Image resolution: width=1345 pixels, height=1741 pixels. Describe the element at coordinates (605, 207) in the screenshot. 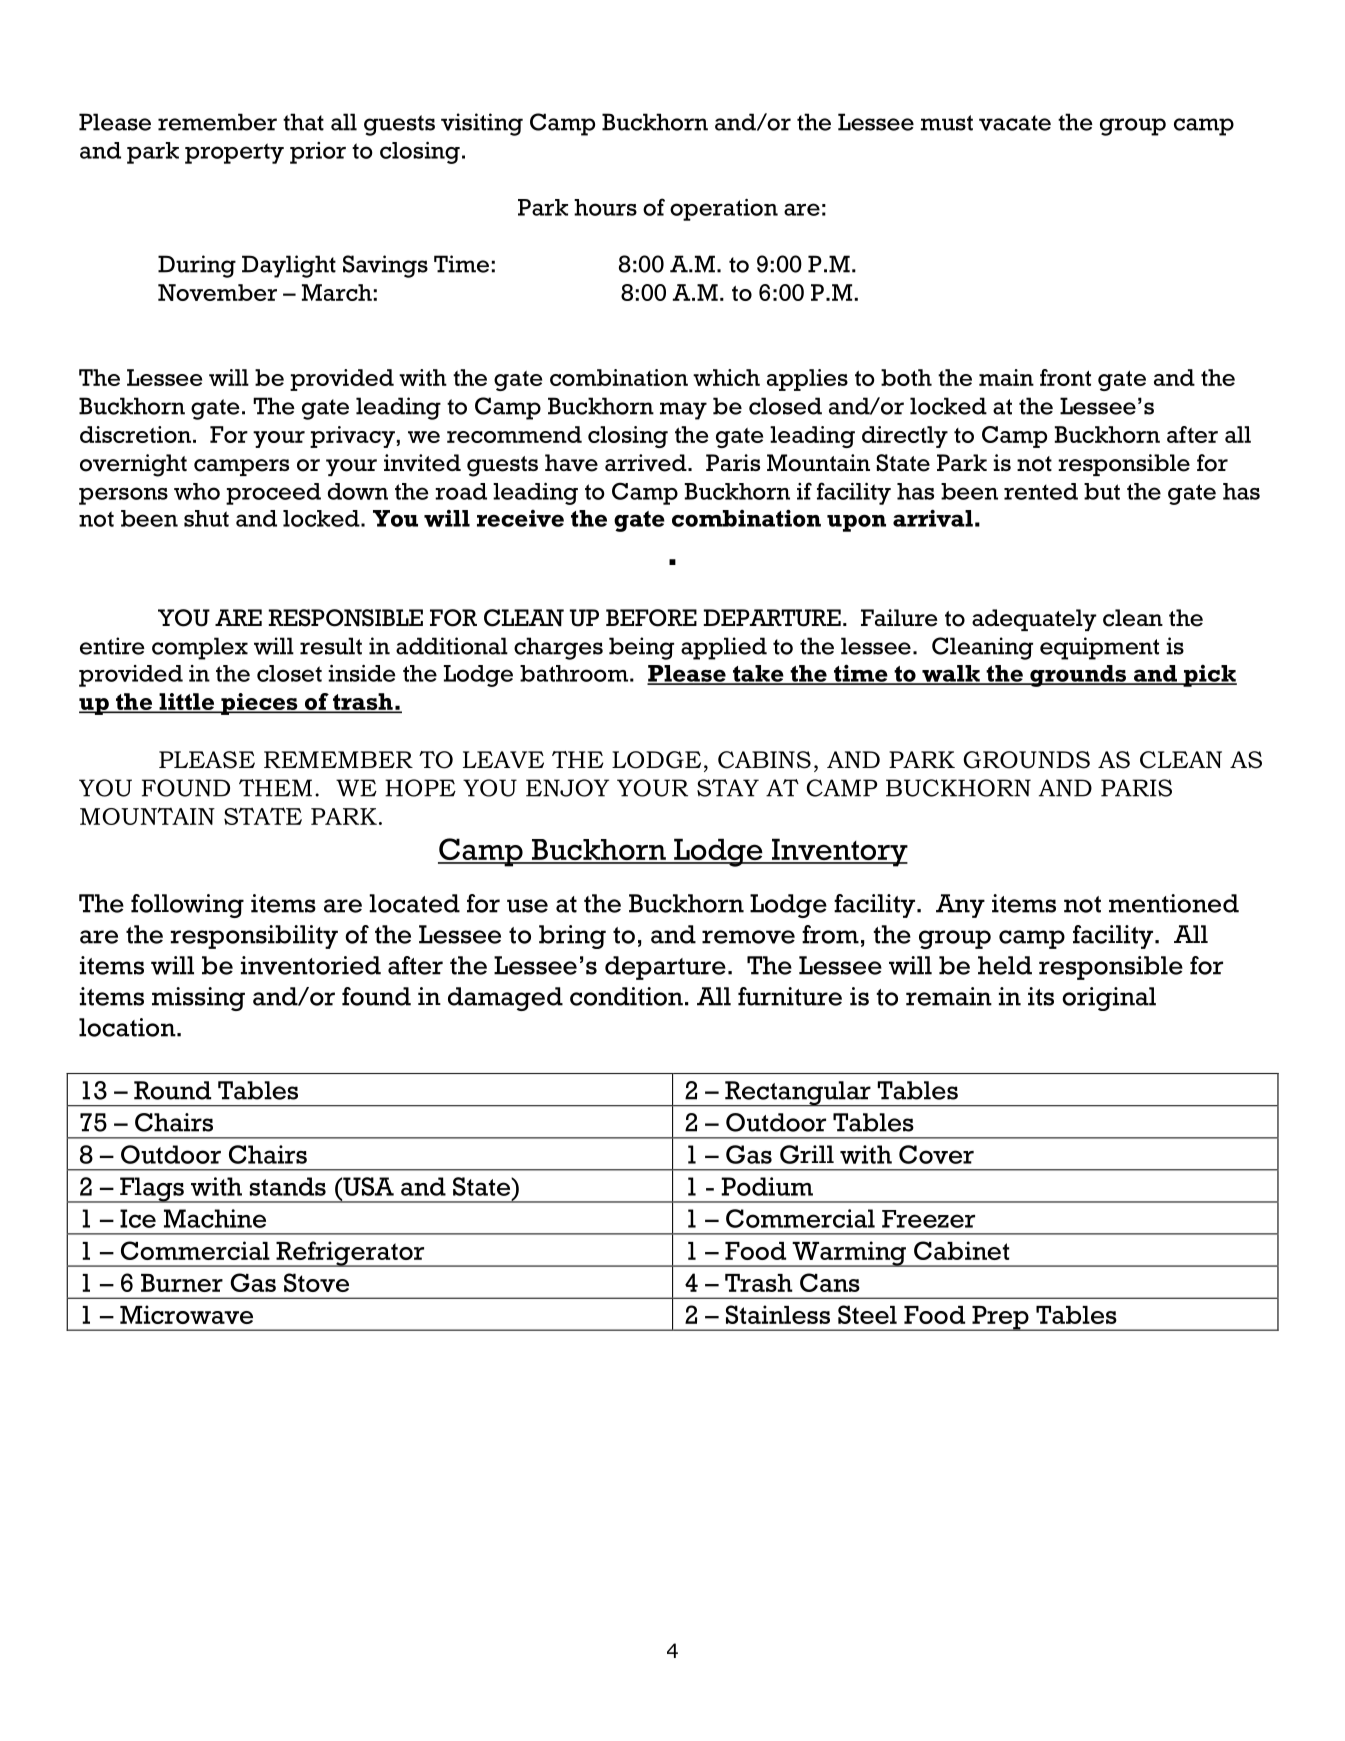

I see `hours` at that location.
